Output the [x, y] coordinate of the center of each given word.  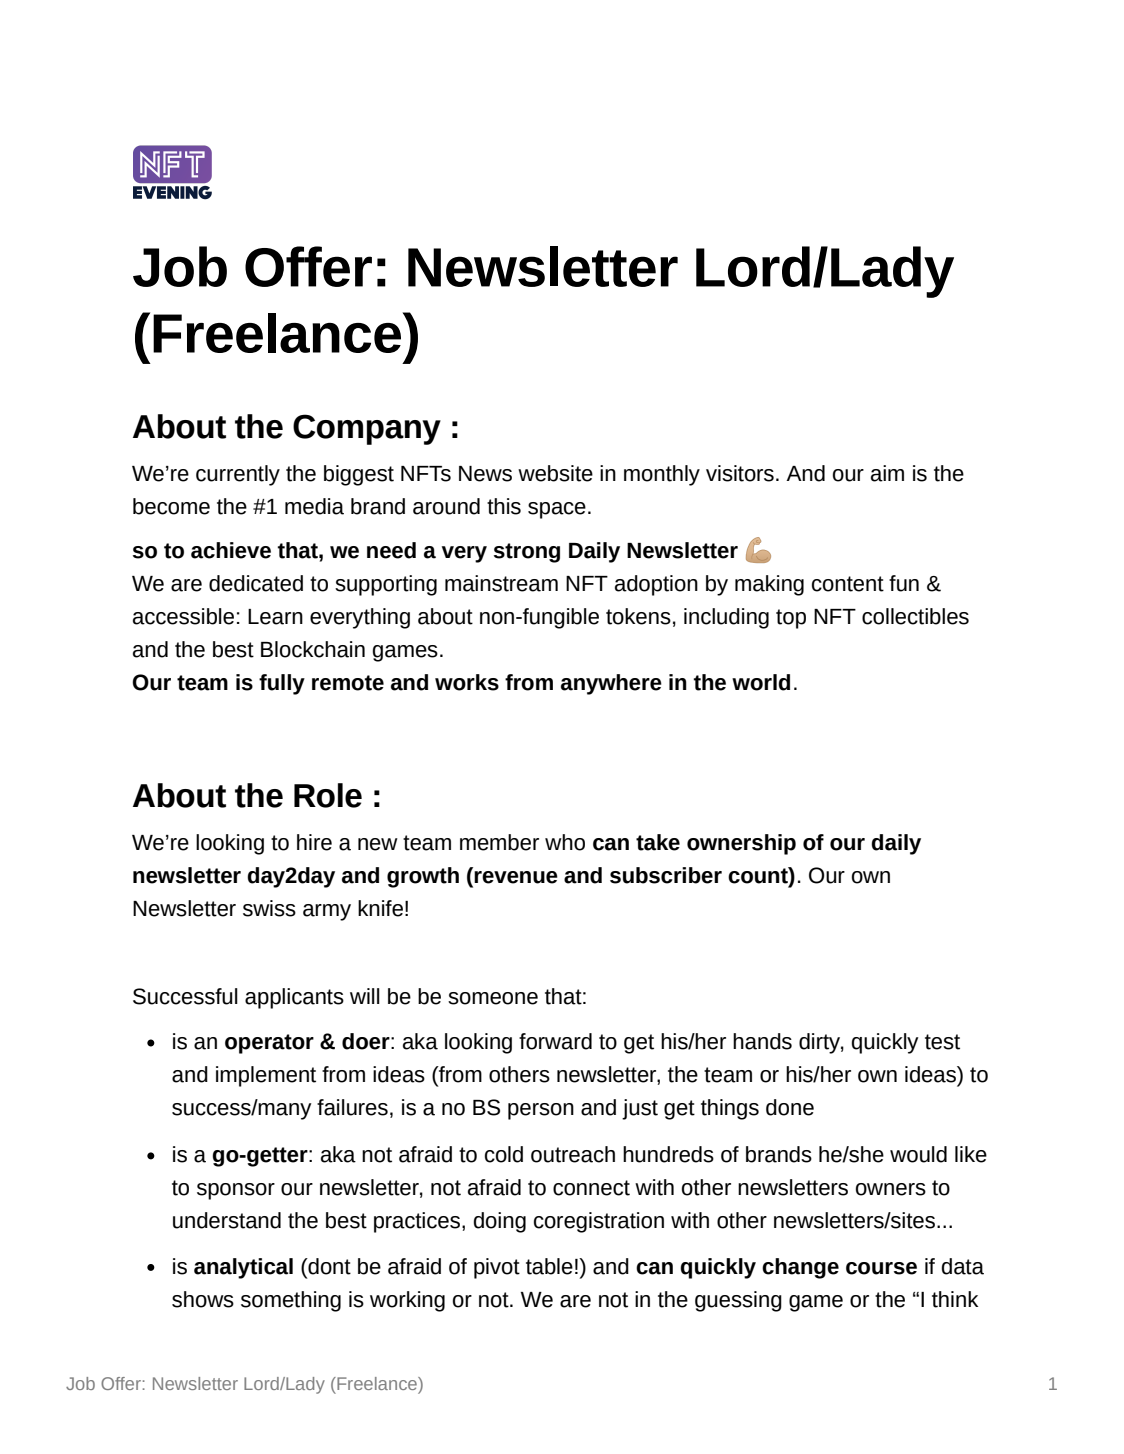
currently [238, 475]
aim [887, 473]
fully [282, 684]
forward [555, 1041]
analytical [243, 1268]
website [555, 473]
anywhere [611, 684]
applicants [294, 998]
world [761, 682]
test [942, 1042]
